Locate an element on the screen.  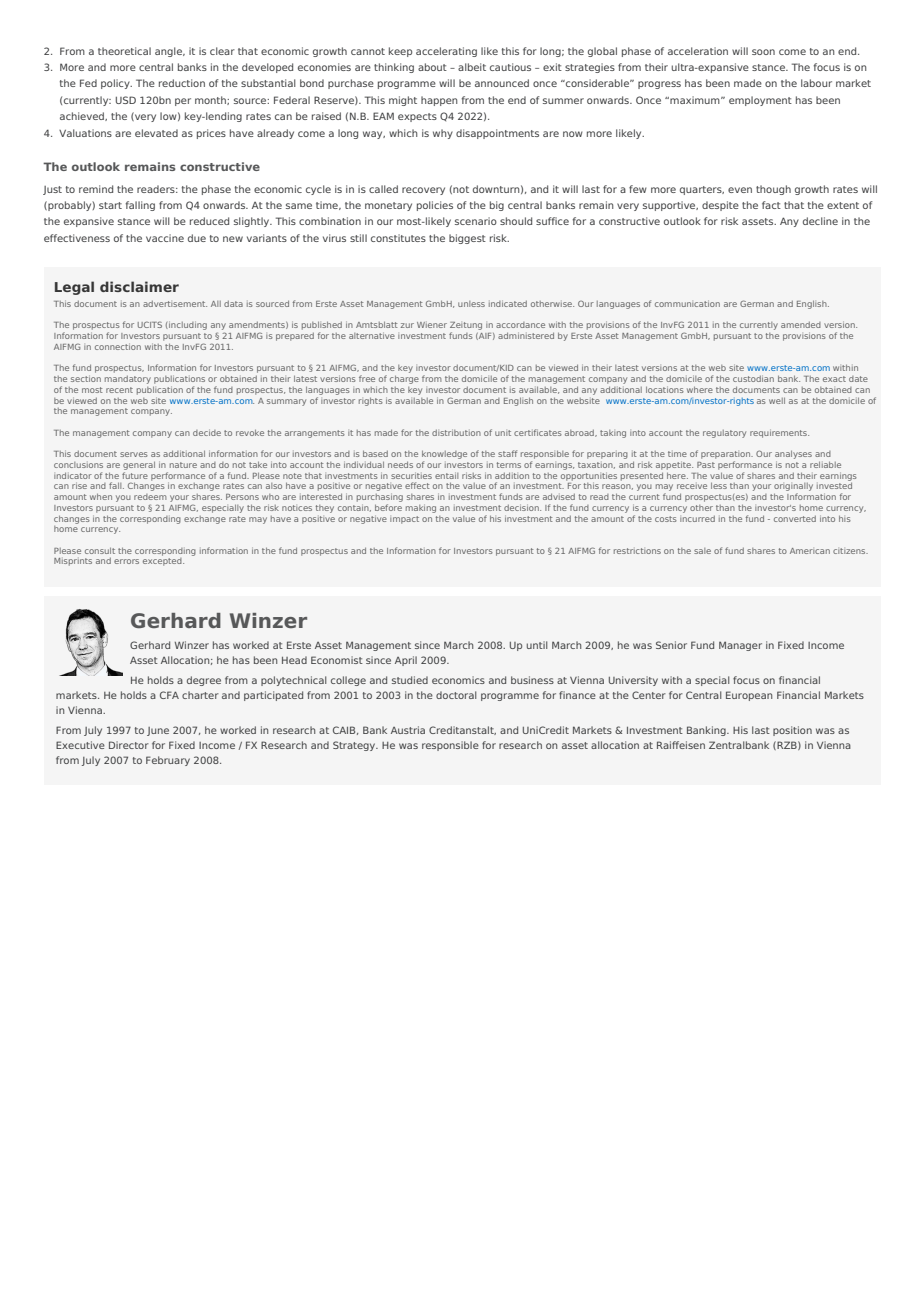
American is located at coordinates (810, 551).
